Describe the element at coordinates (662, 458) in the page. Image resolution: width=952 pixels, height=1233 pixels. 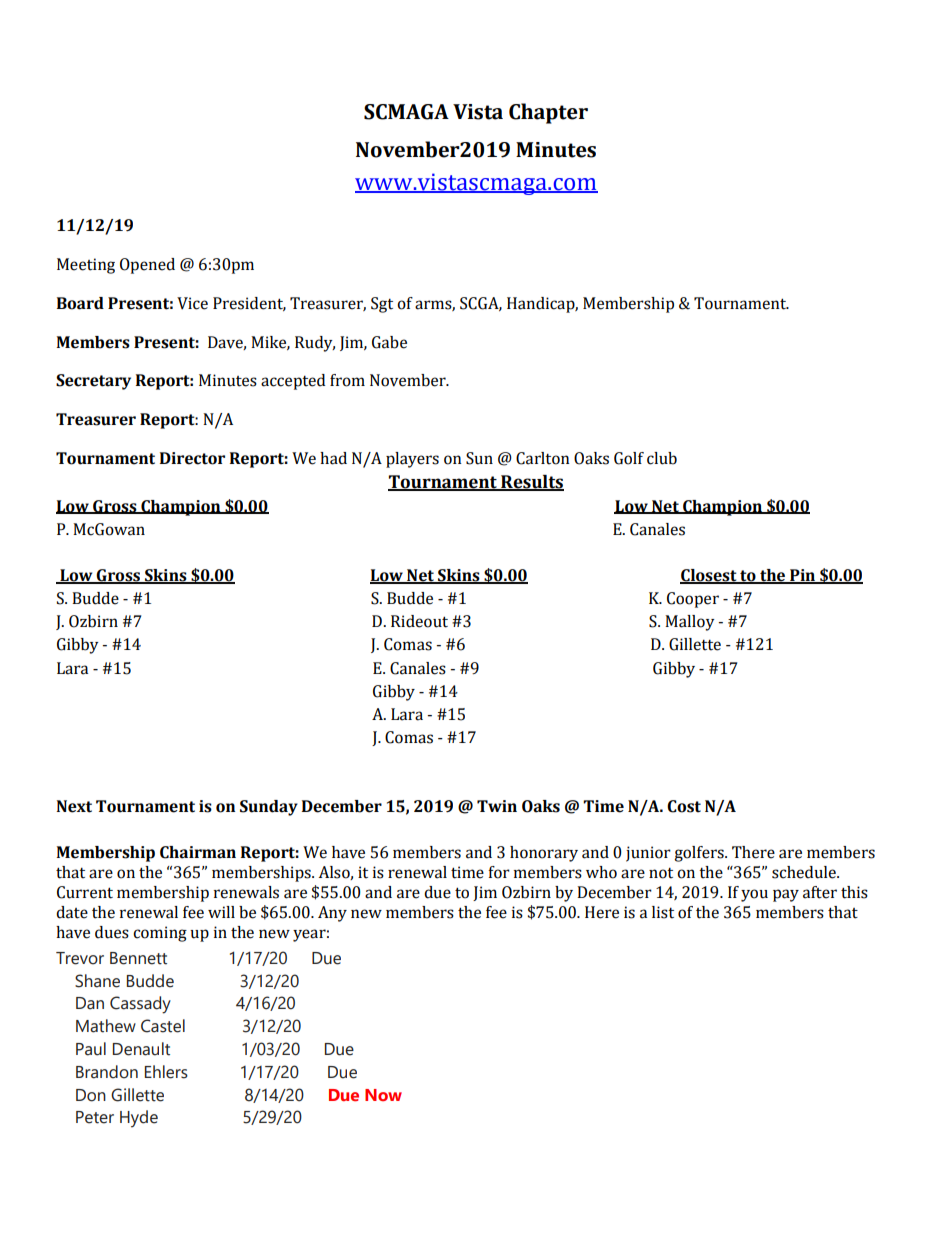
I see `club` at that location.
